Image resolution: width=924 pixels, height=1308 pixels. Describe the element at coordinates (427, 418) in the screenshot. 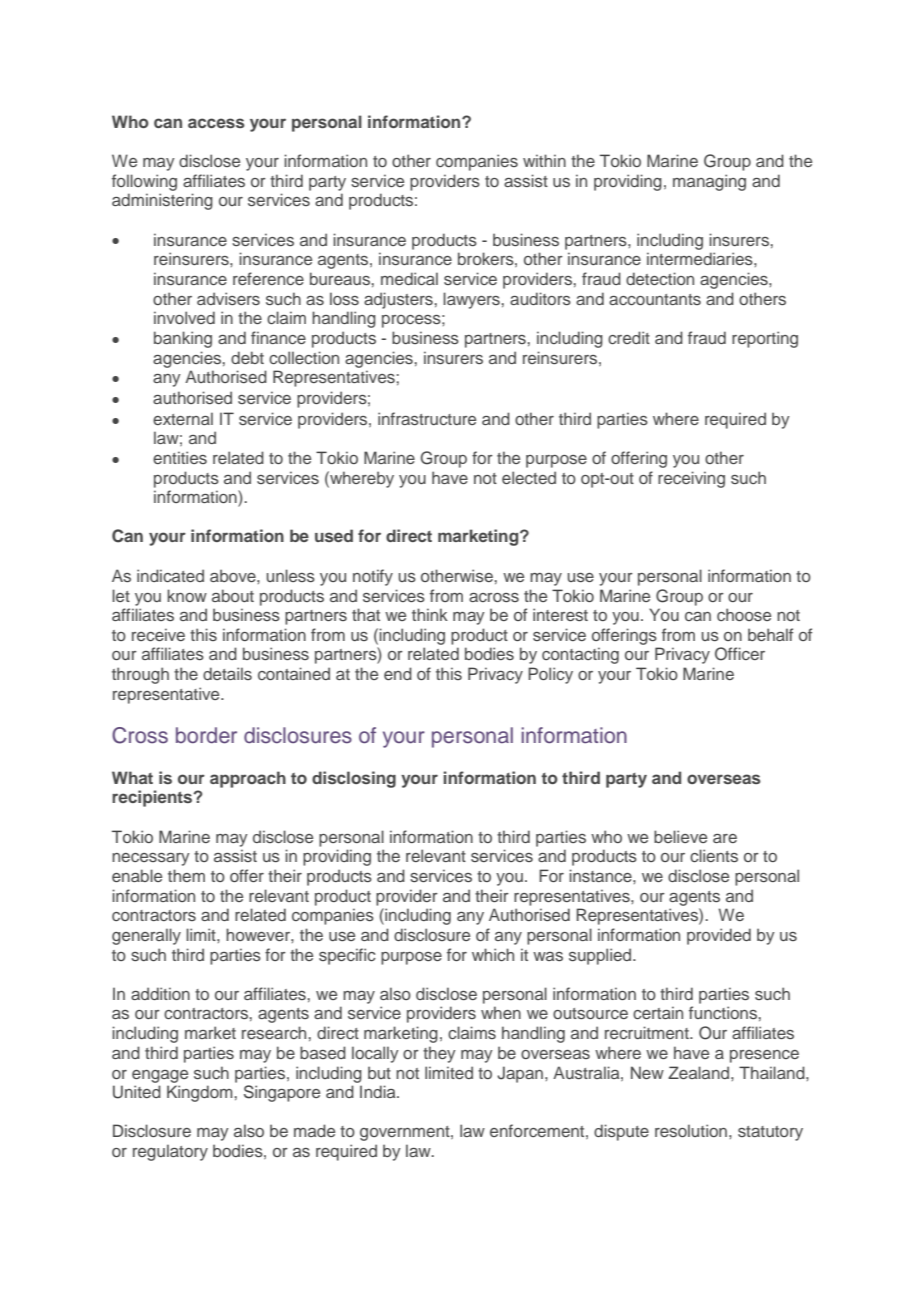

I see `infrastructure` at that location.
